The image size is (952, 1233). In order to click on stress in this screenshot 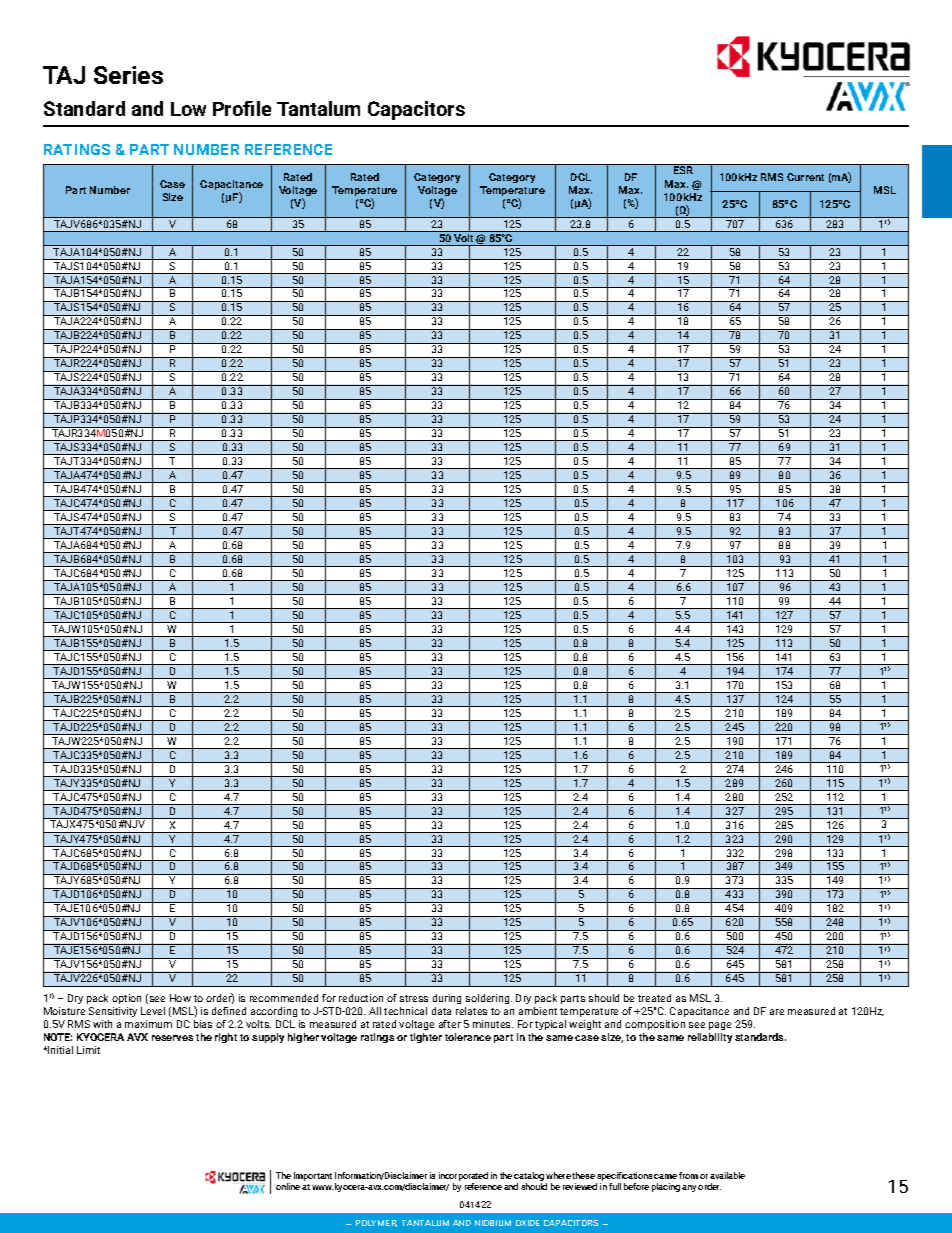, I will do `click(414, 998)`.
